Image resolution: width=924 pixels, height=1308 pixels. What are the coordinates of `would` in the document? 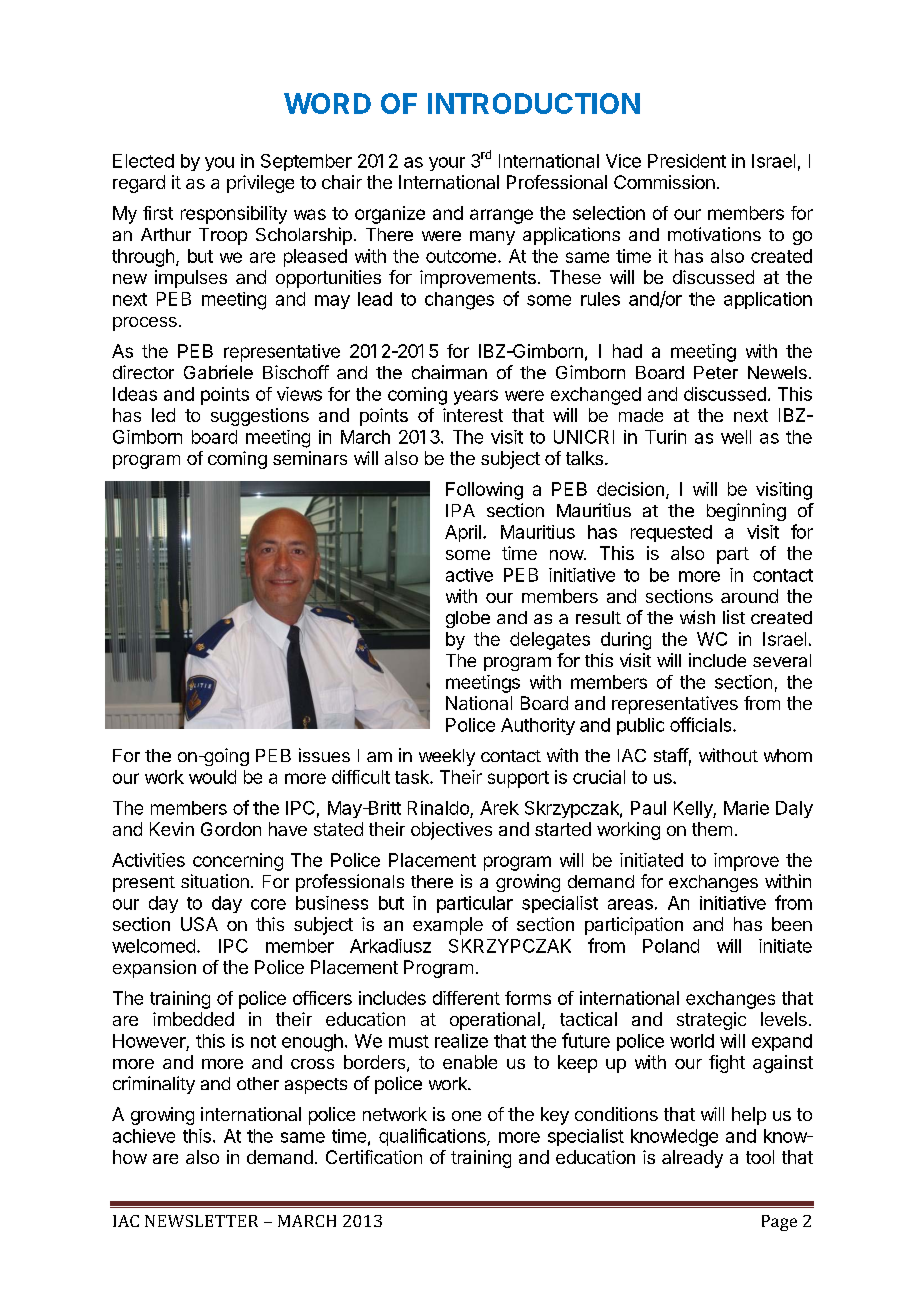 It's located at (212, 777).
